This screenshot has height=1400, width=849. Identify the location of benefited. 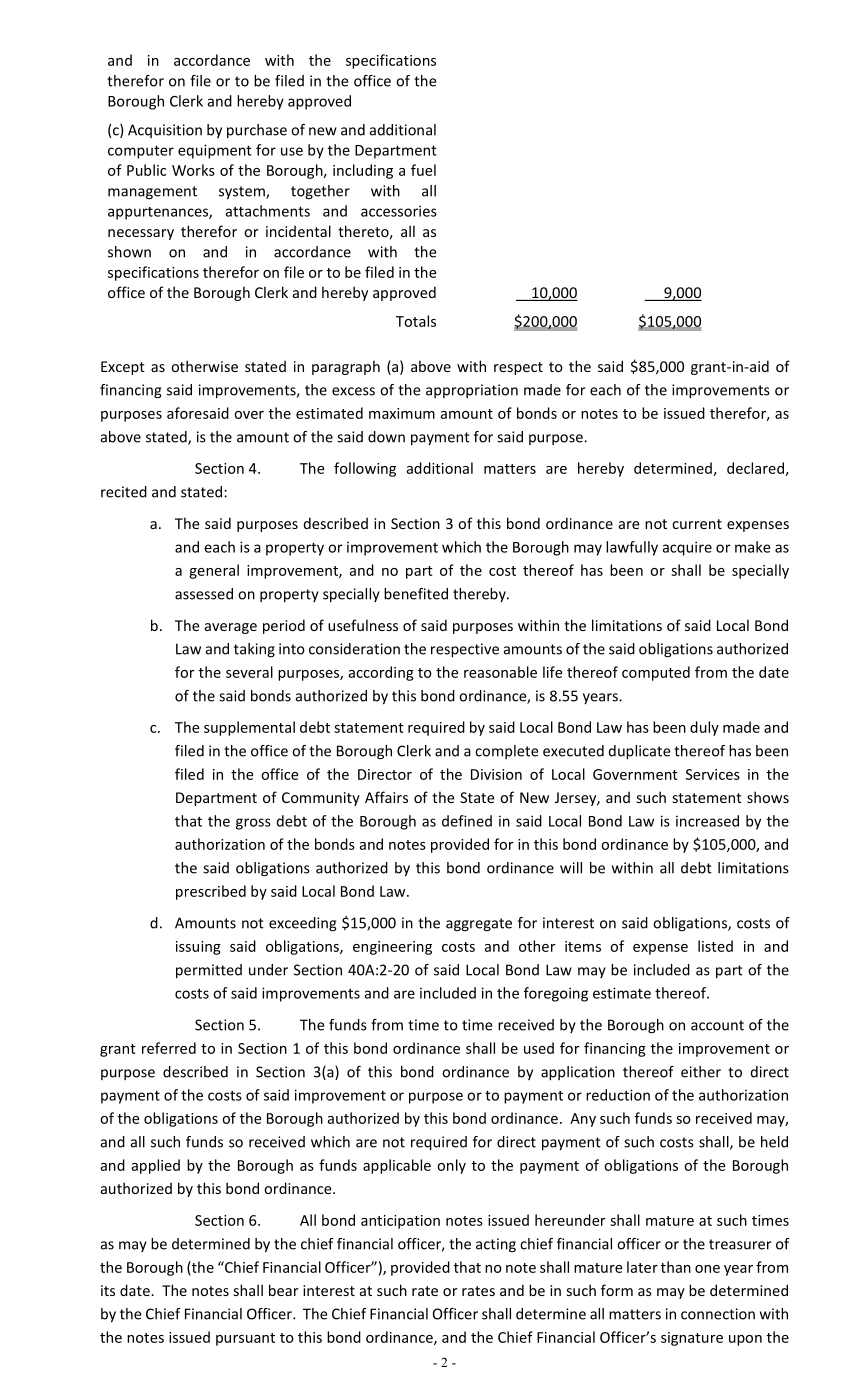
(416, 594).
